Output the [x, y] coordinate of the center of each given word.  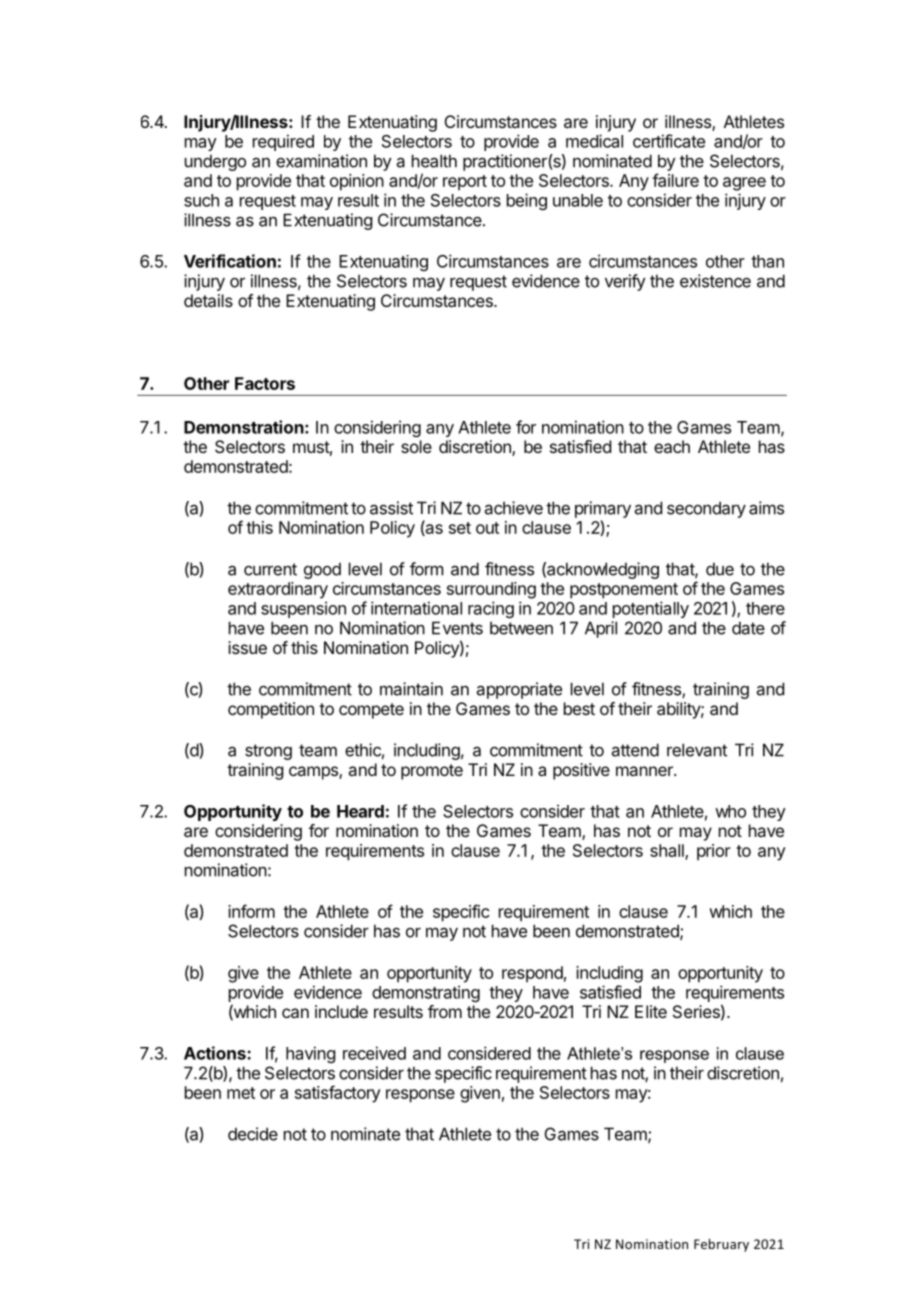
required [283, 142]
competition [271, 710]
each [672, 446]
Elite [651, 1011]
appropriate [519, 690]
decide [253, 1134]
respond [532, 974]
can [295, 1013]
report [465, 183]
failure [675, 180]
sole [416, 446]
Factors [265, 383]
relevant [697, 750]
